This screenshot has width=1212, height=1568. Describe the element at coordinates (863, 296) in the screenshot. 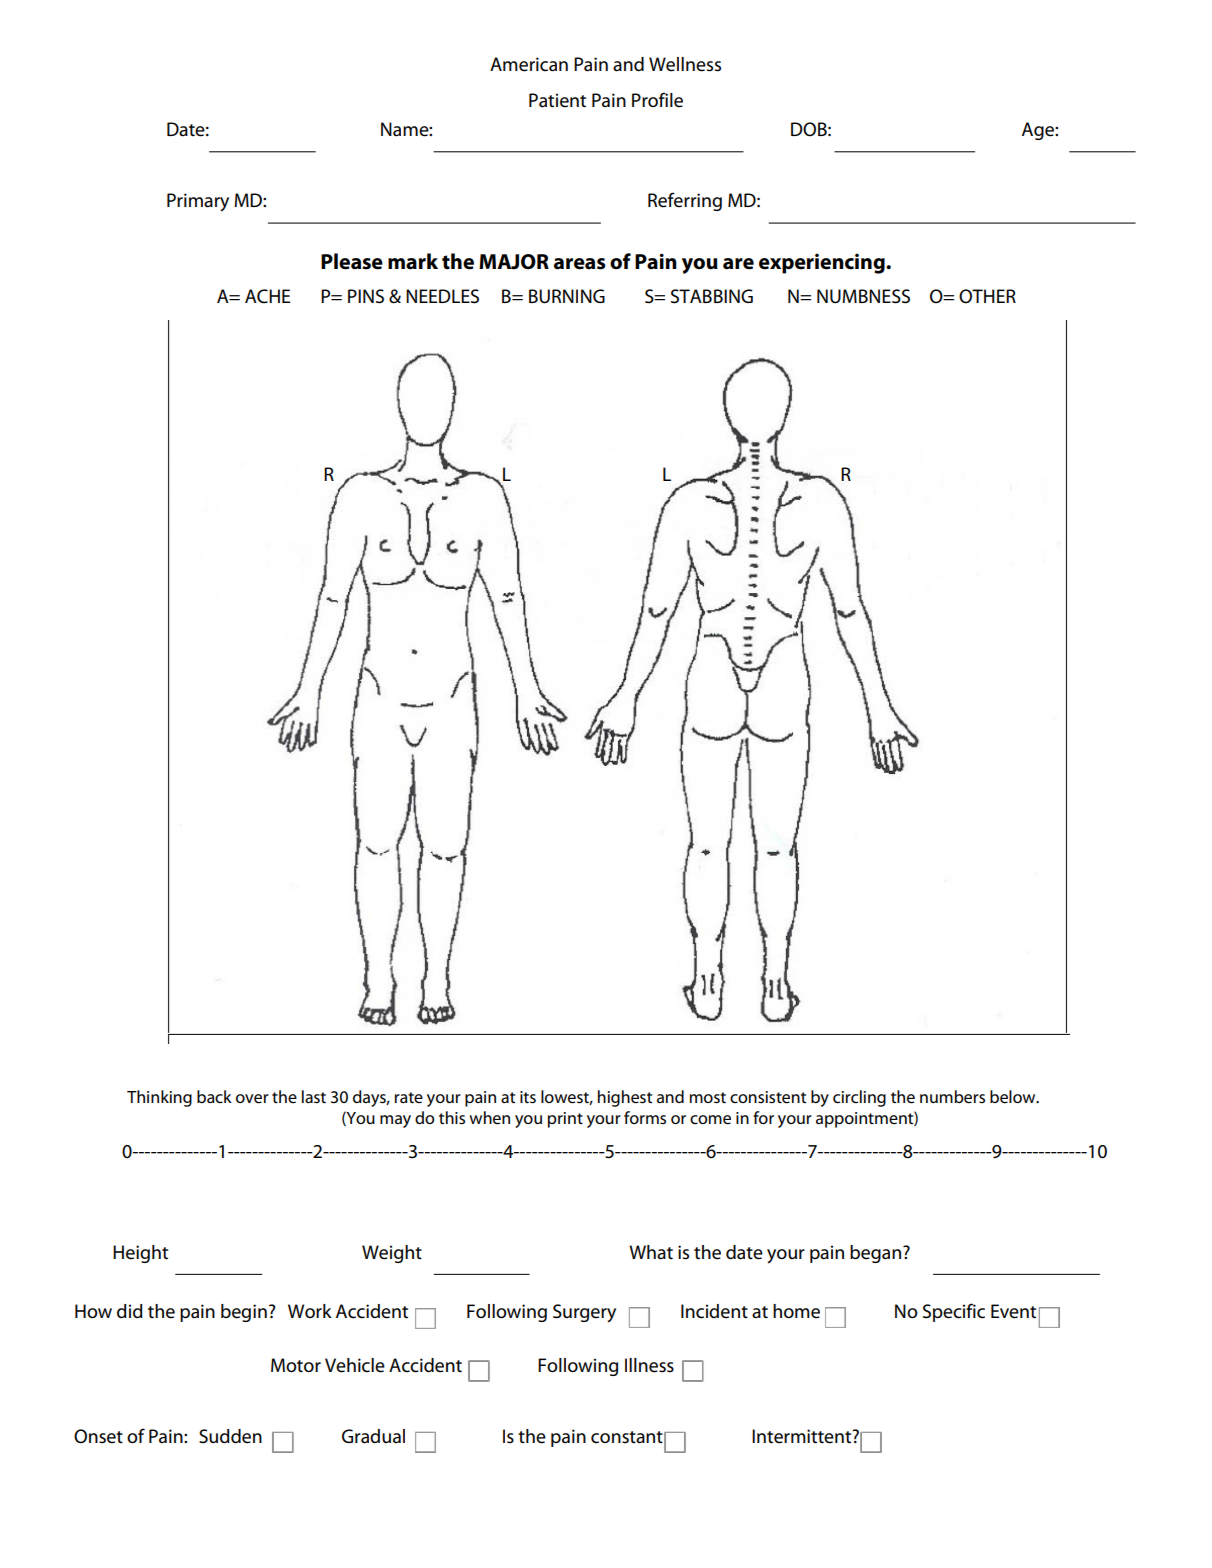

I see `NUMBNESS` at that location.
